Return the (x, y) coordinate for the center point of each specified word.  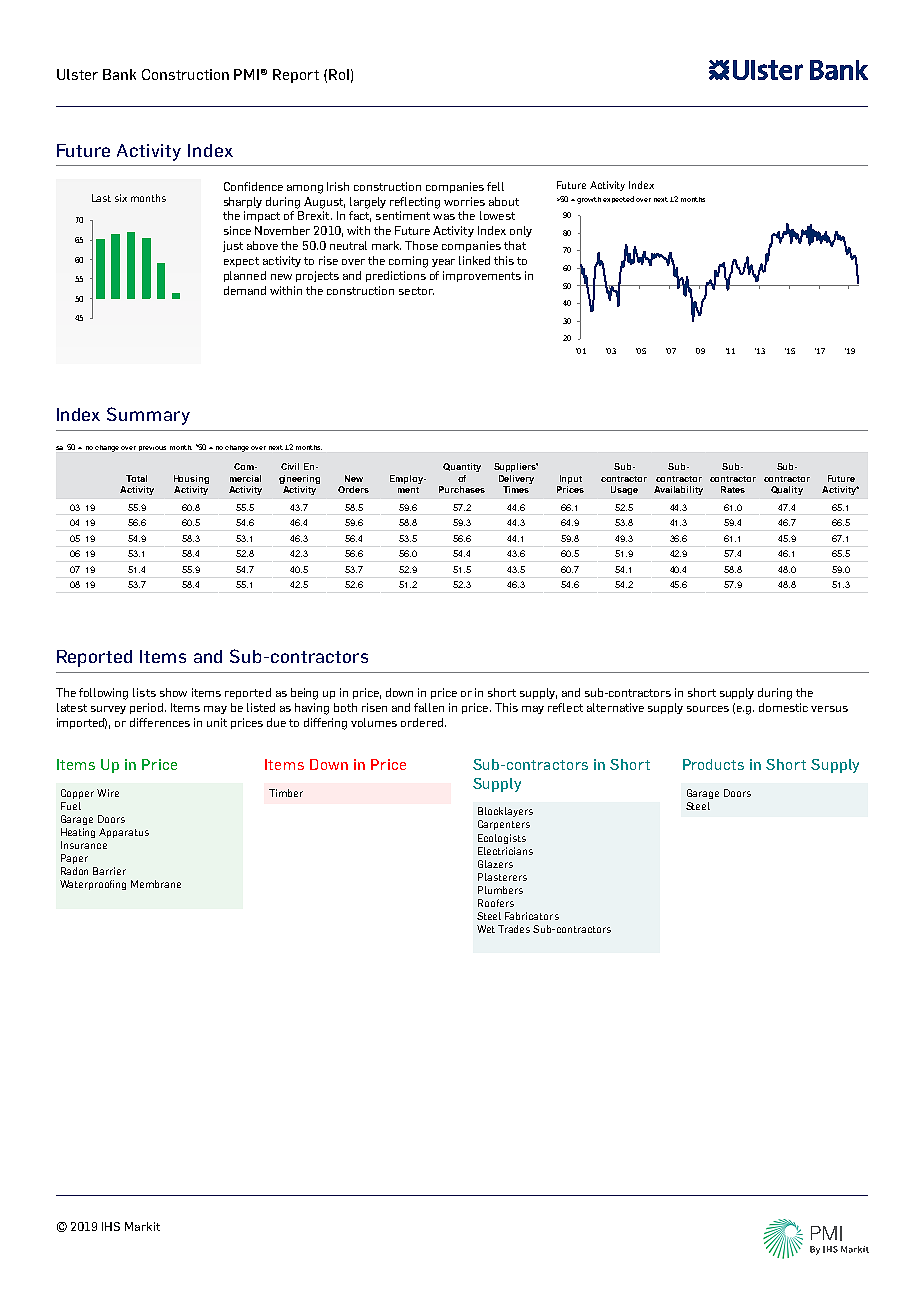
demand (245, 290)
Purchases (462, 489)
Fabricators (532, 916)
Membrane (156, 884)
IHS (111, 1226)
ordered (423, 722)
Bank (119, 74)
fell (495, 186)
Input (571, 479)
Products (713, 764)
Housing (191, 479)
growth (589, 200)
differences (160, 722)
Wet (486, 929)
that (515, 245)
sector (416, 291)
